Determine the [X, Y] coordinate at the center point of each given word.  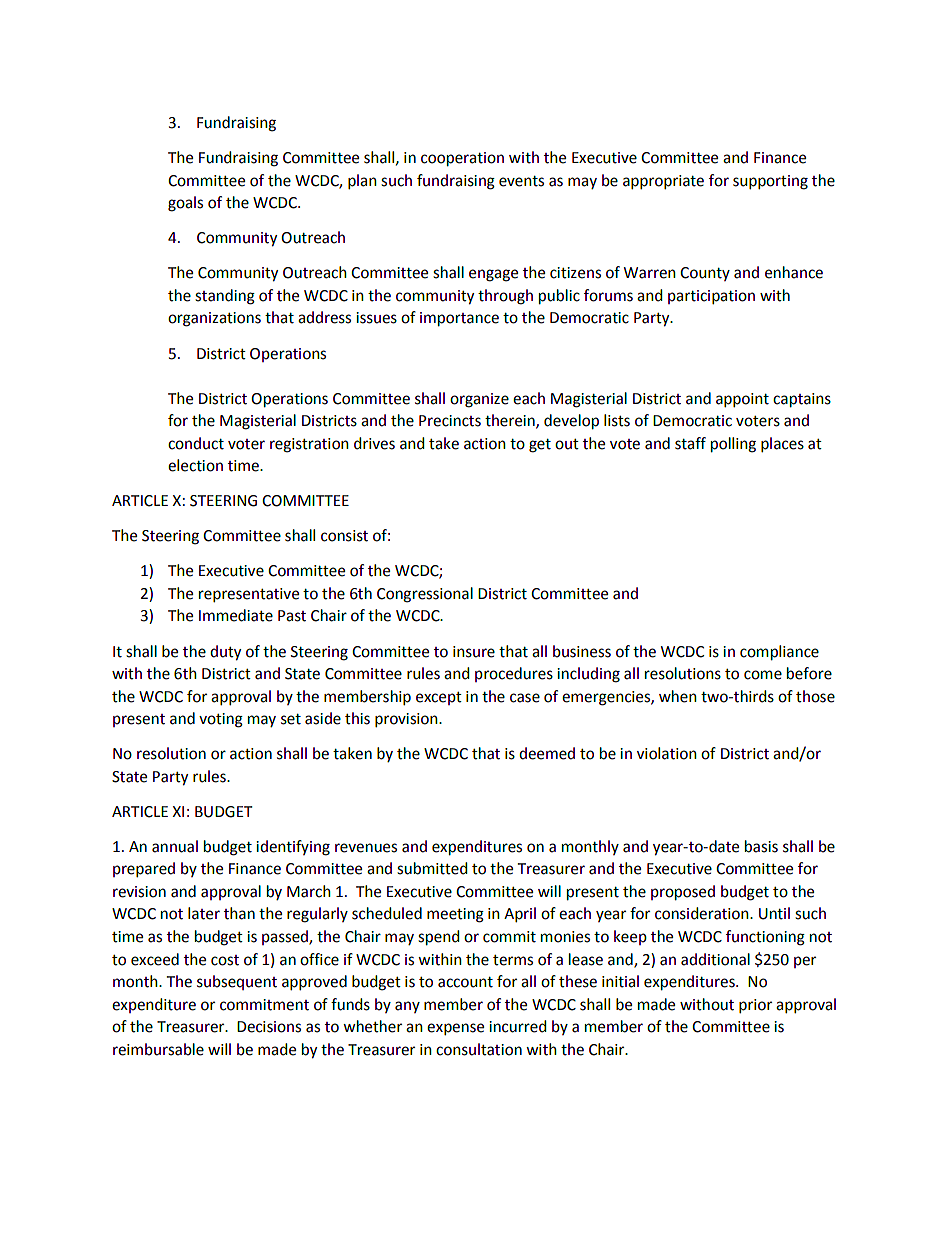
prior [755, 1006]
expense [455, 1029]
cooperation [462, 159]
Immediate [236, 615]
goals [185, 204]
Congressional [425, 595]
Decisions [269, 1027]
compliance [779, 653]
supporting [770, 182]
